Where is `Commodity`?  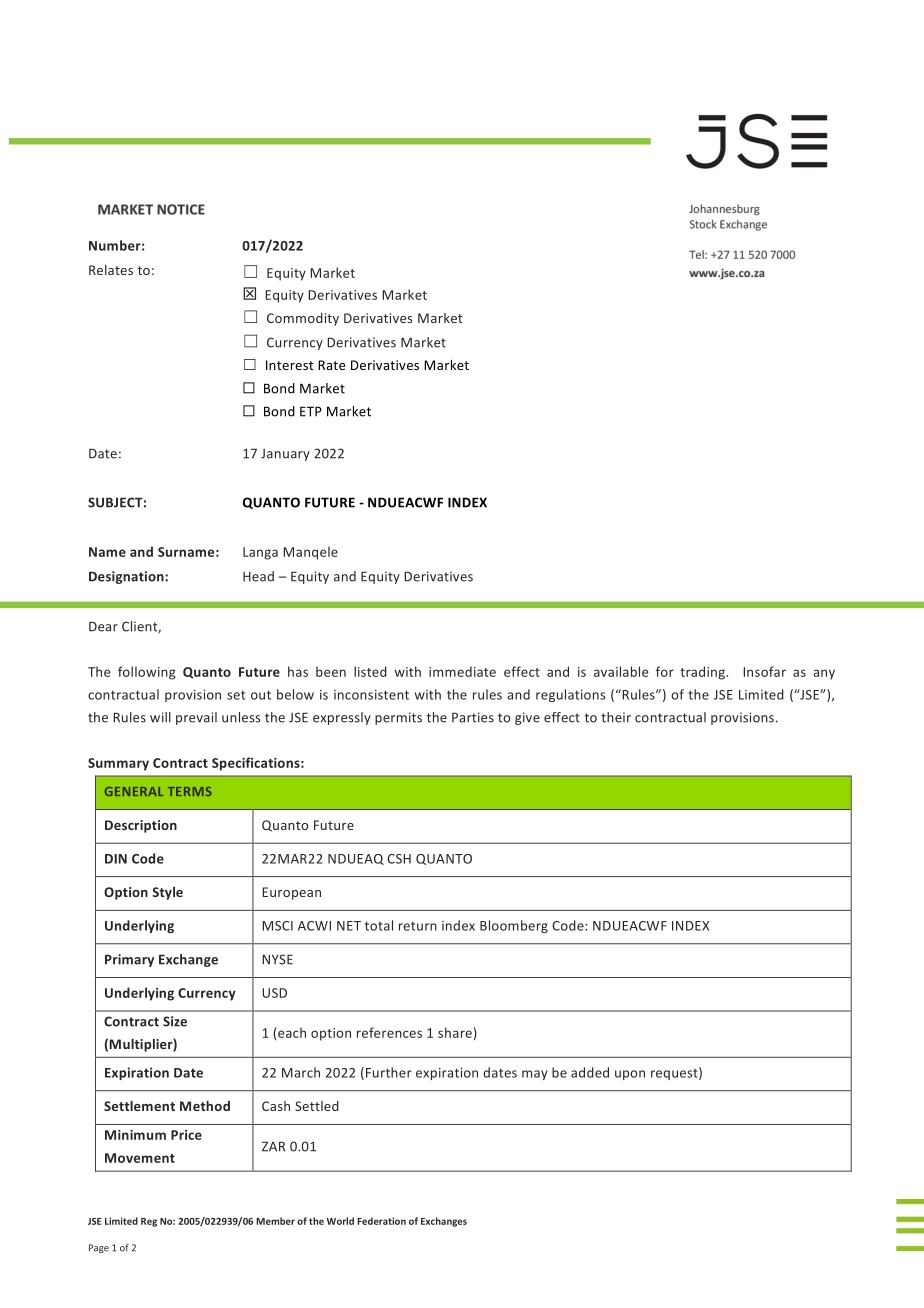
Commodity is located at coordinates (303, 319).
